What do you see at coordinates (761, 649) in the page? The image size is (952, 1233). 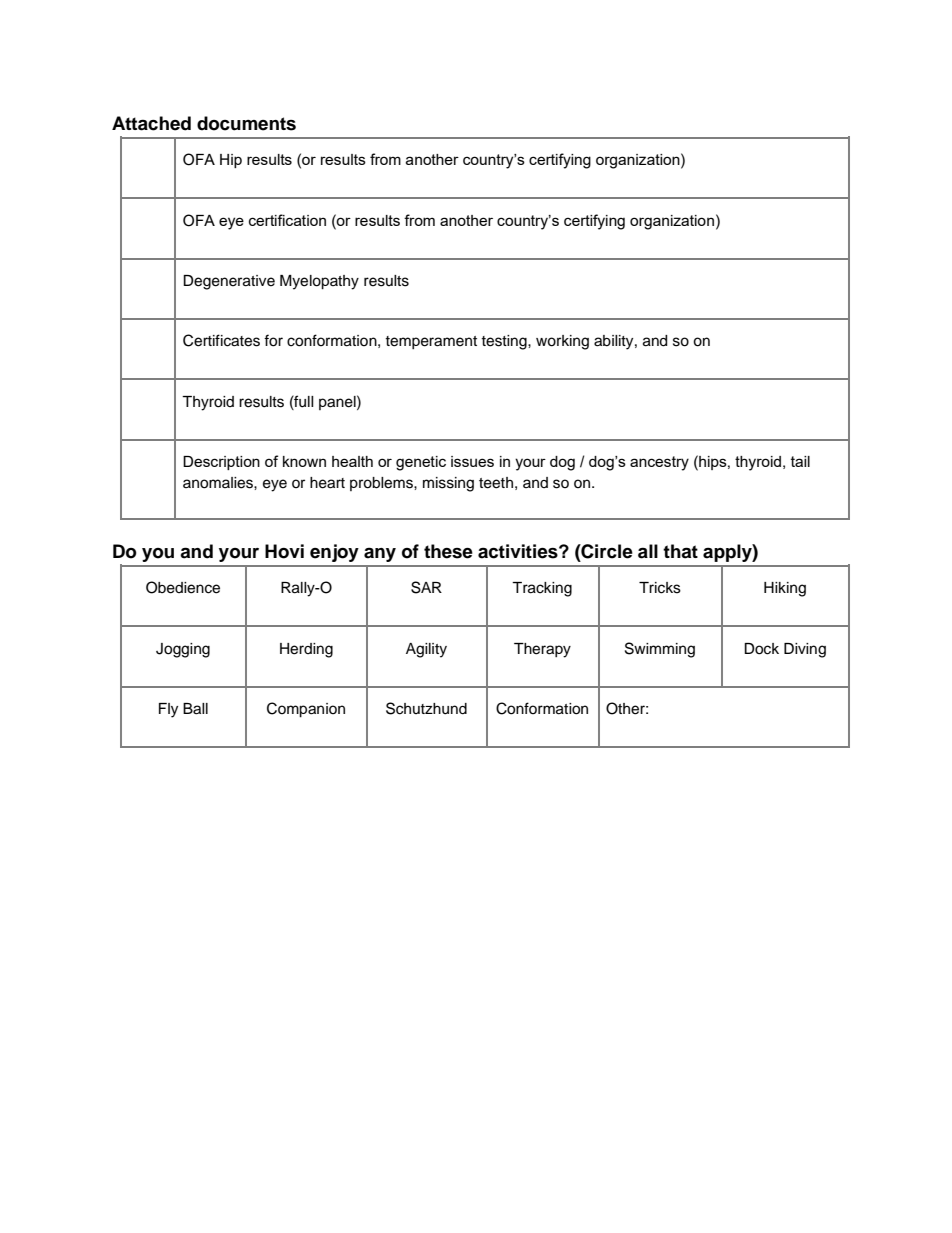 I see `Dock` at bounding box center [761, 649].
